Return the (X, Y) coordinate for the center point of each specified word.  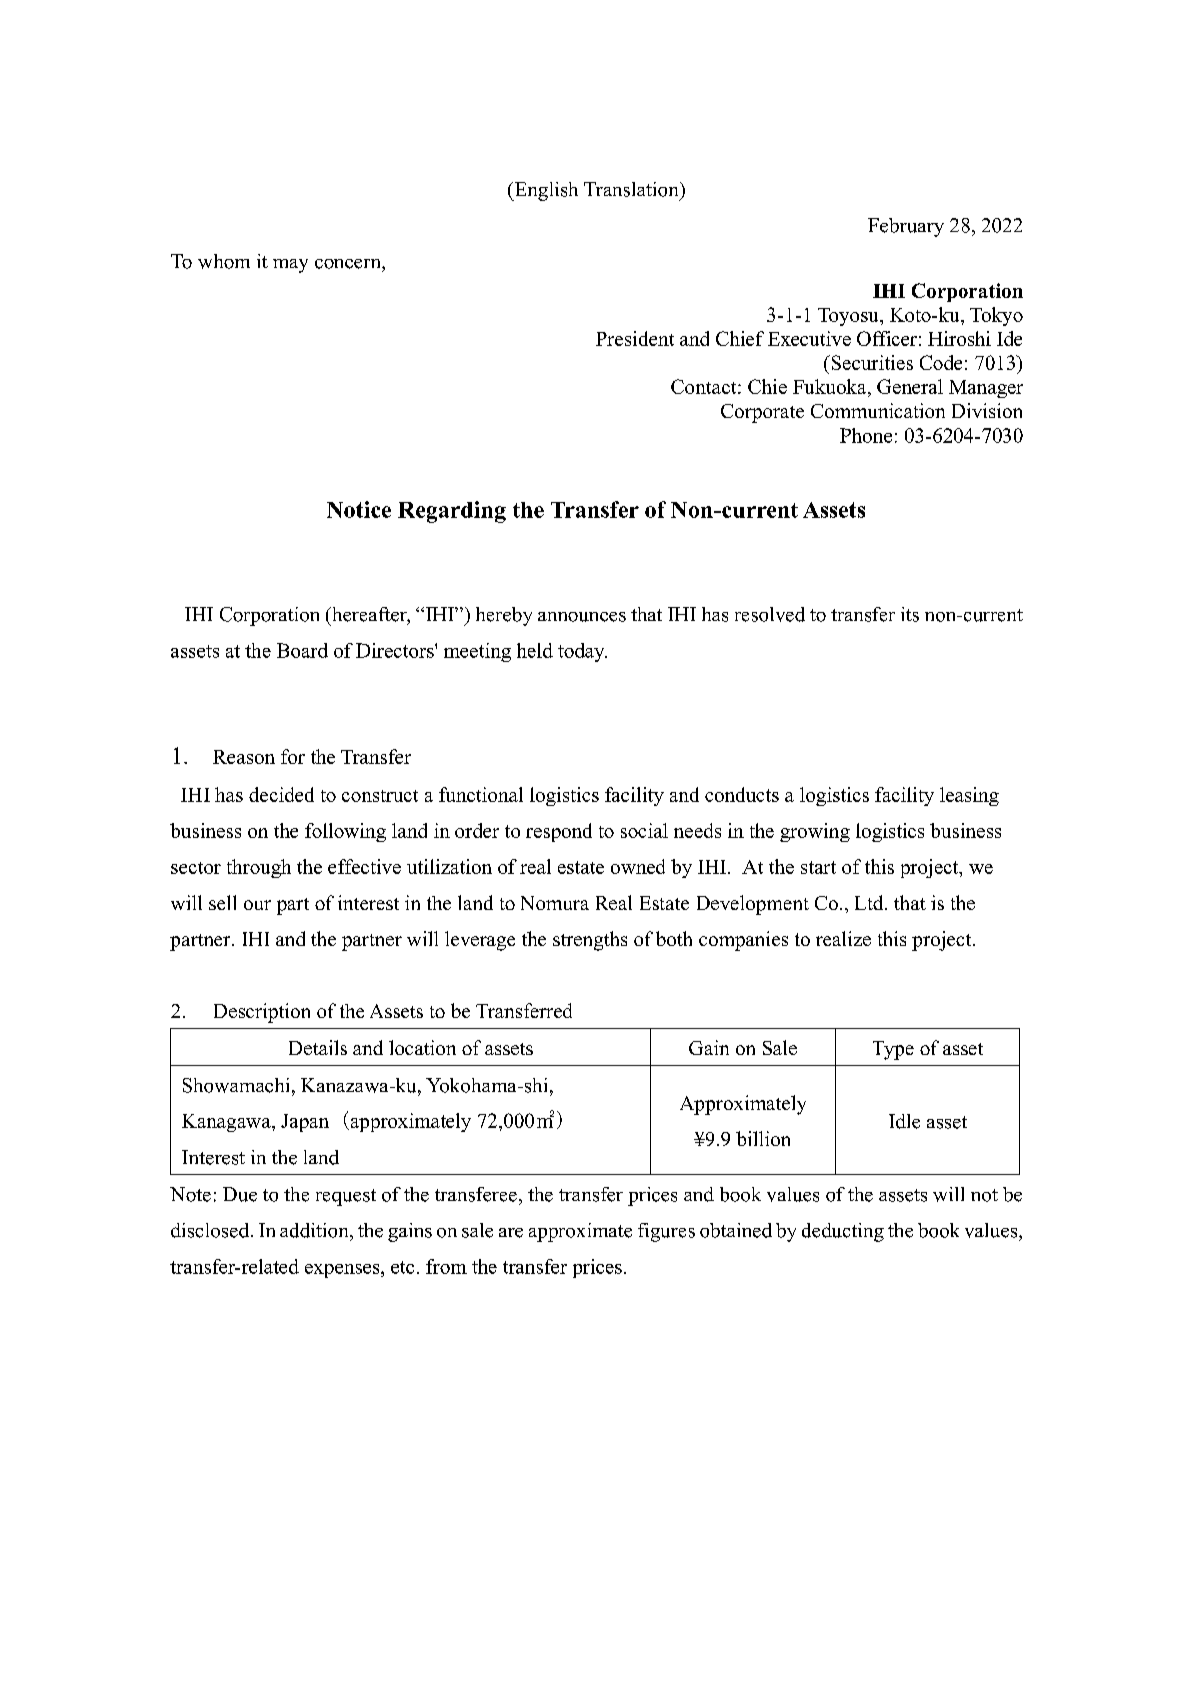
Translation (632, 189)
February (906, 227)
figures (666, 1232)
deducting (843, 1232)
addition (315, 1230)
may (290, 266)
